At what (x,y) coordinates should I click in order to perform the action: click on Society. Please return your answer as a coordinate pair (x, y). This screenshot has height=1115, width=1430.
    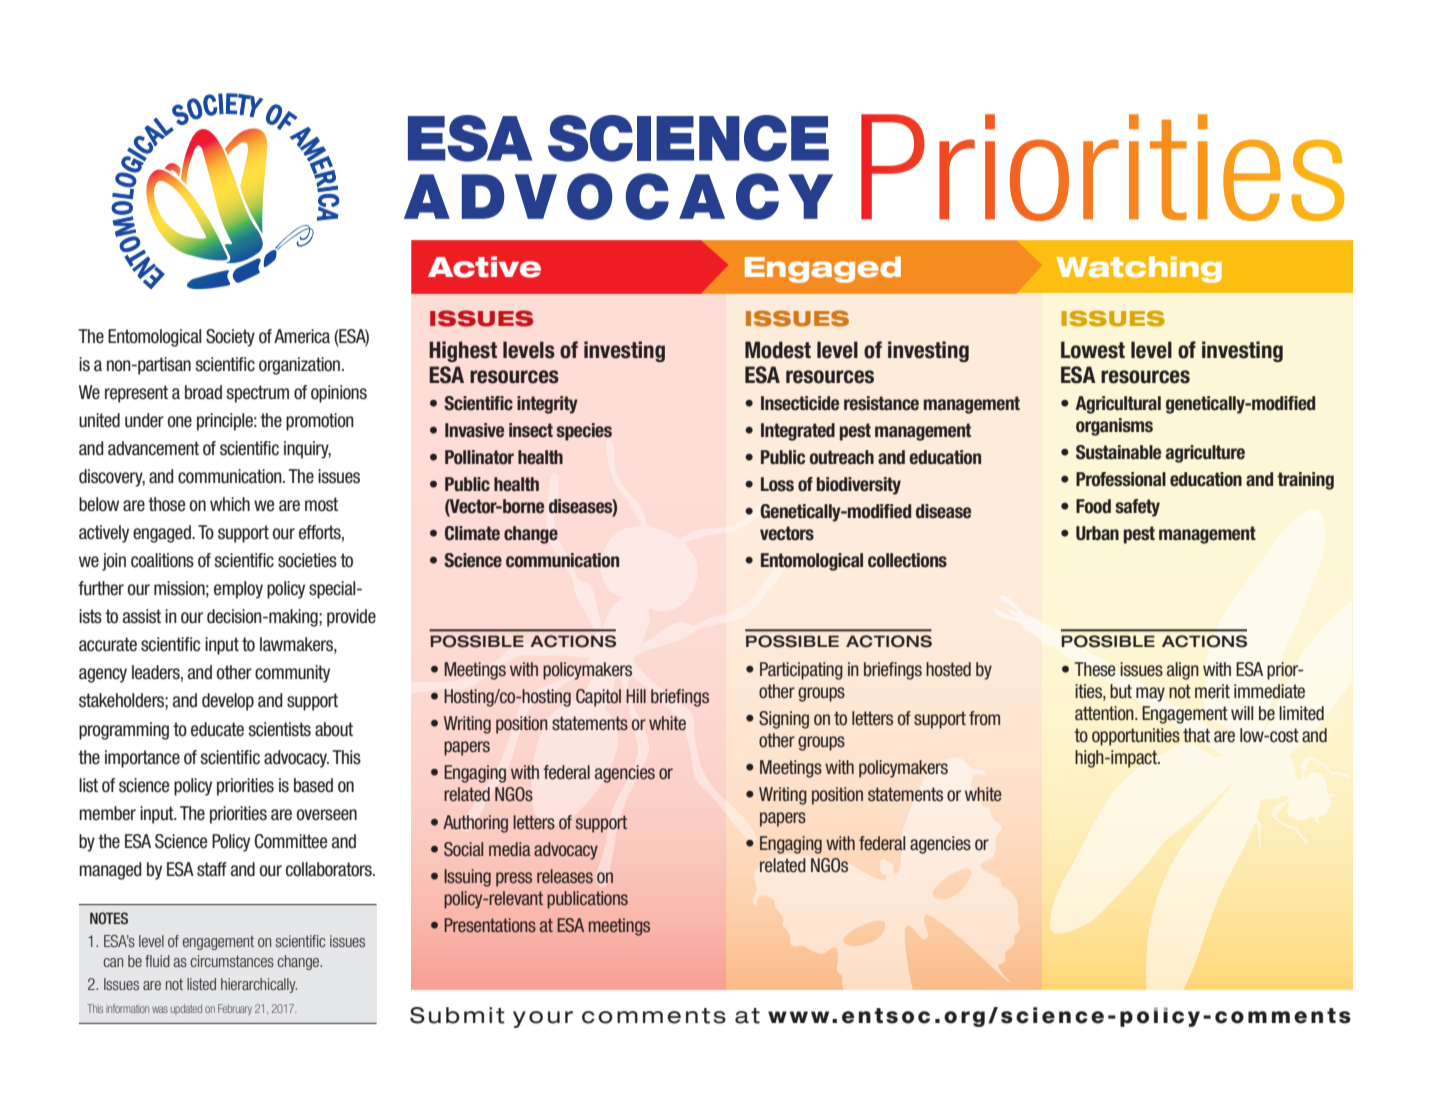
    Looking at the image, I should click on (230, 338).
